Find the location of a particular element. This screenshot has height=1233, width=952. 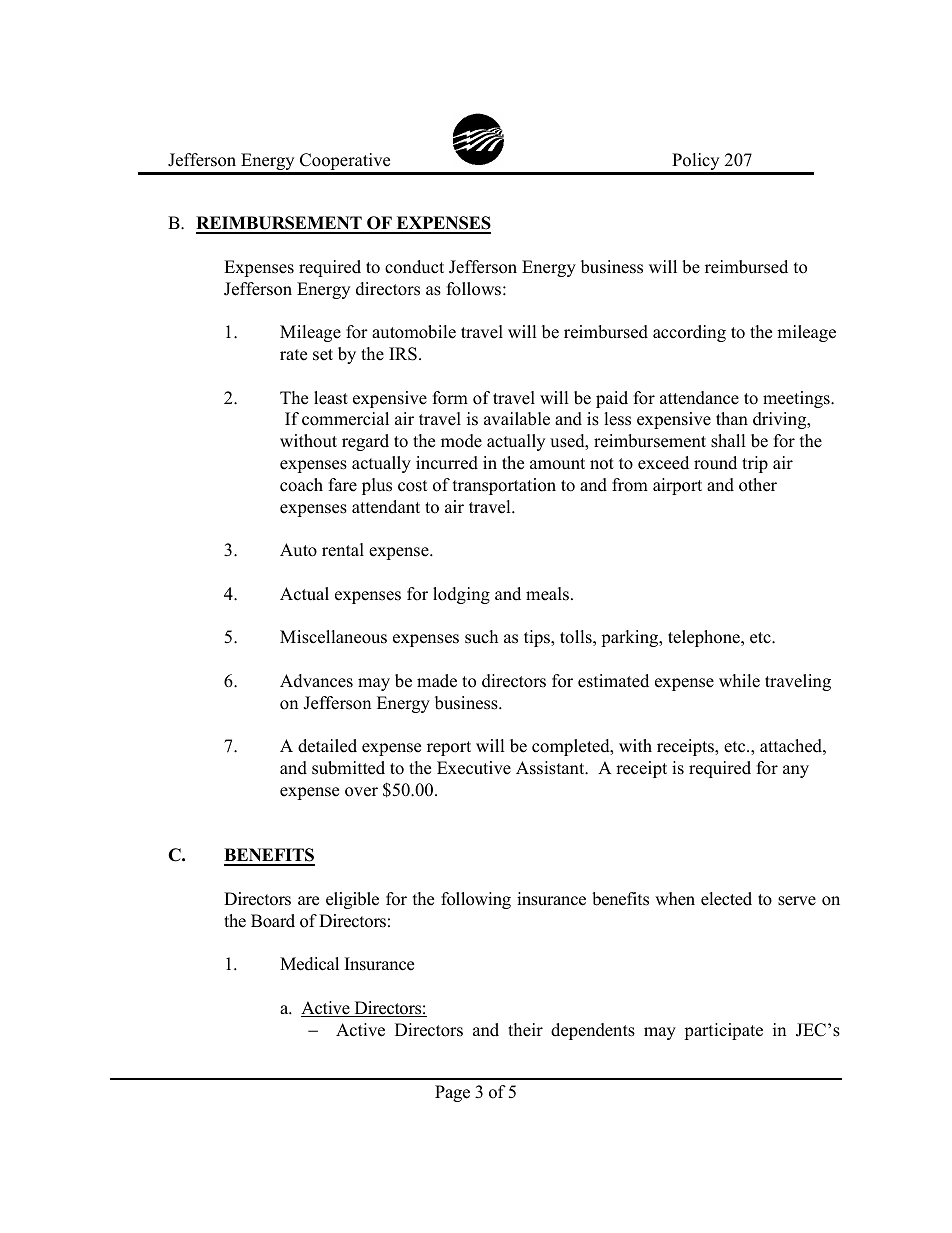

set is located at coordinates (323, 355).
